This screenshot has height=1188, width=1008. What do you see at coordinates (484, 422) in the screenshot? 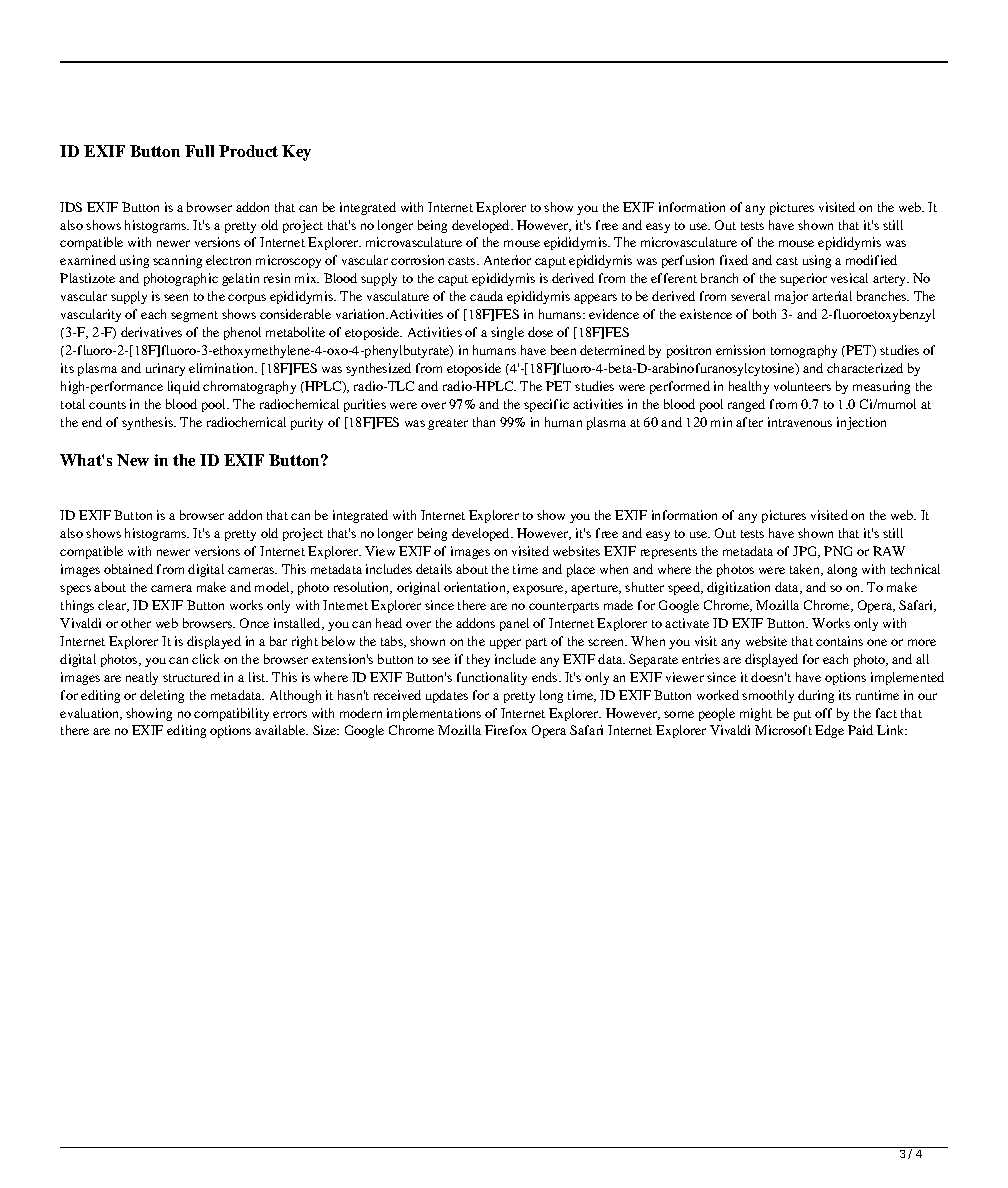
I see `than` at bounding box center [484, 422].
